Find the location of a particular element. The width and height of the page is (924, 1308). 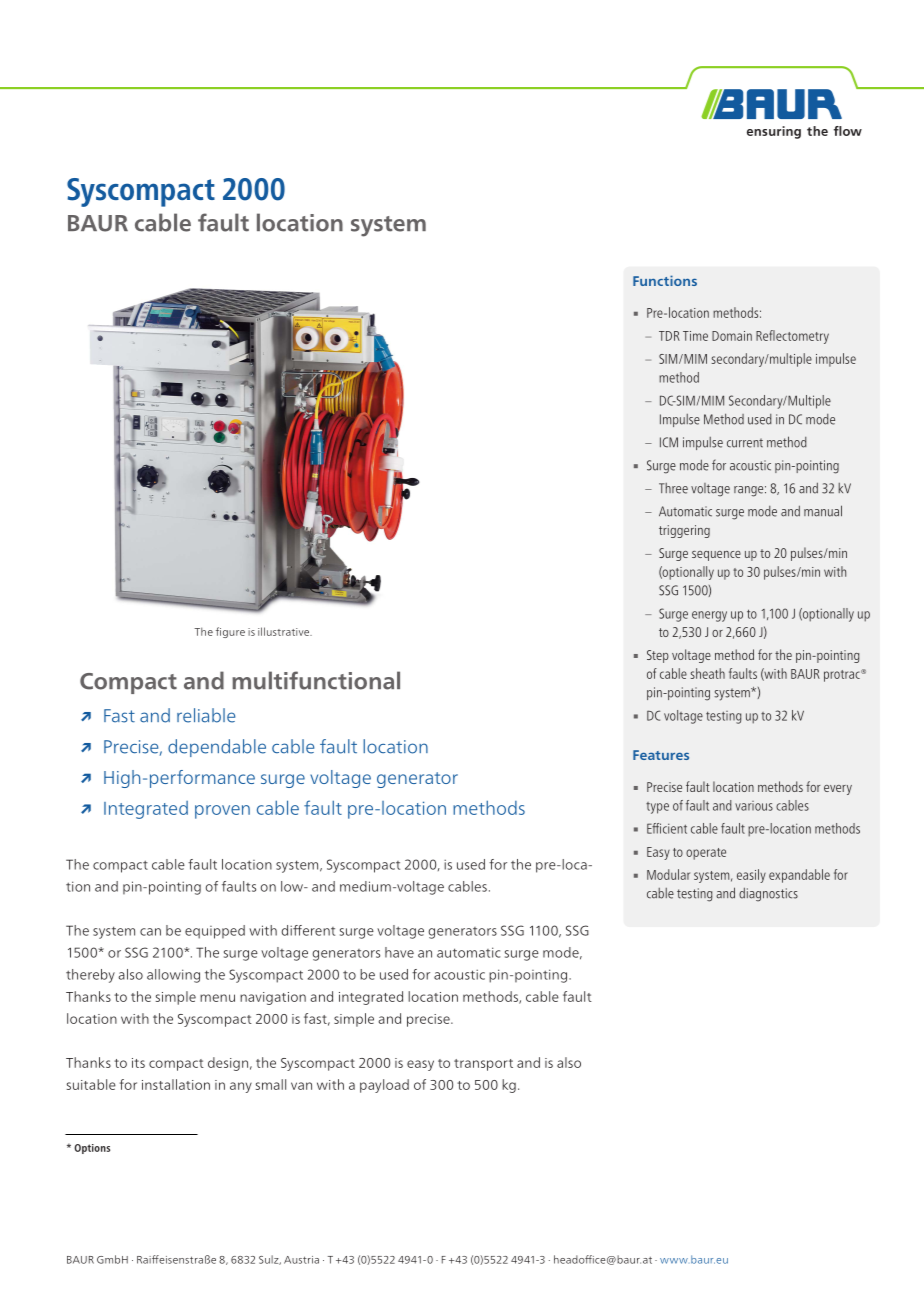

Domain is located at coordinates (732, 336).
